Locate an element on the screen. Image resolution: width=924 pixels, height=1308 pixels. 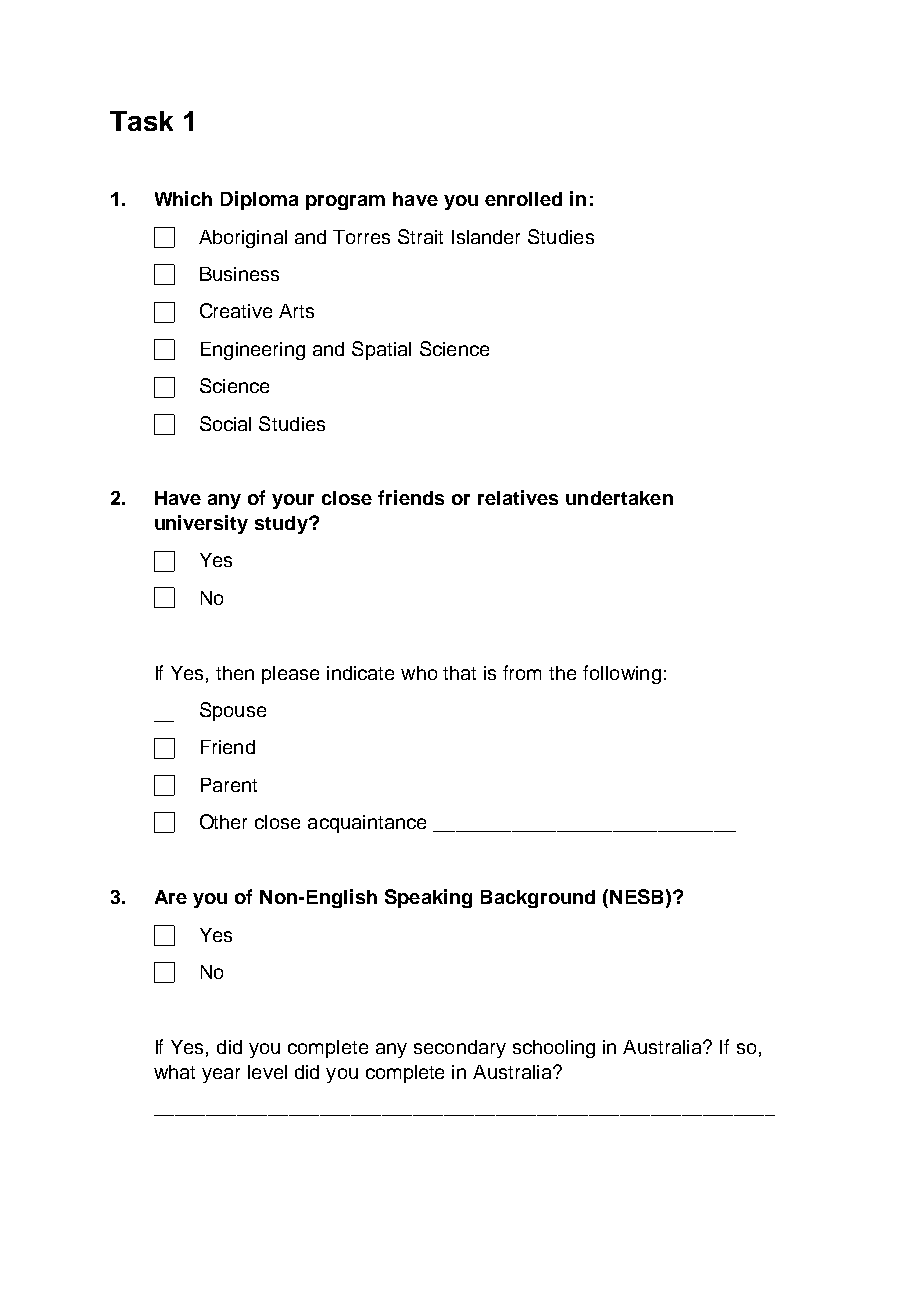
Which is located at coordinates (183, 198).
